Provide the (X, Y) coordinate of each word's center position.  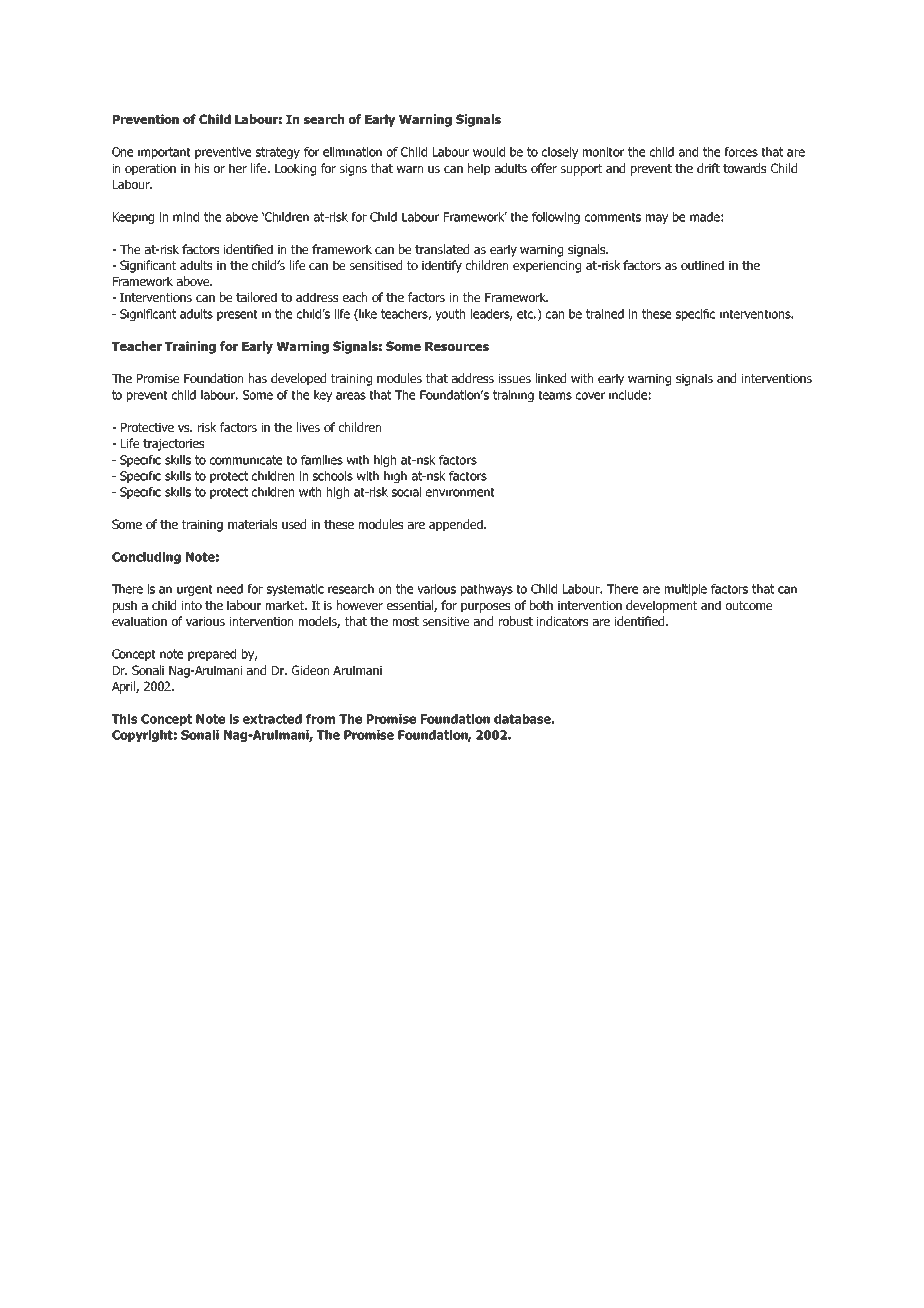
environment (460, 492)
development (661, 606)
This (124, 719)
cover (590, 396)
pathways (487, 590)
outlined (702, 265)
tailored (256, 297)
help (479, 169)
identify (442, 266)
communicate (246, 460)
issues (515, 378)
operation (150, 170)
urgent (195, 590)
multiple (686, 590)
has (258, 378)
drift (708, 168)
